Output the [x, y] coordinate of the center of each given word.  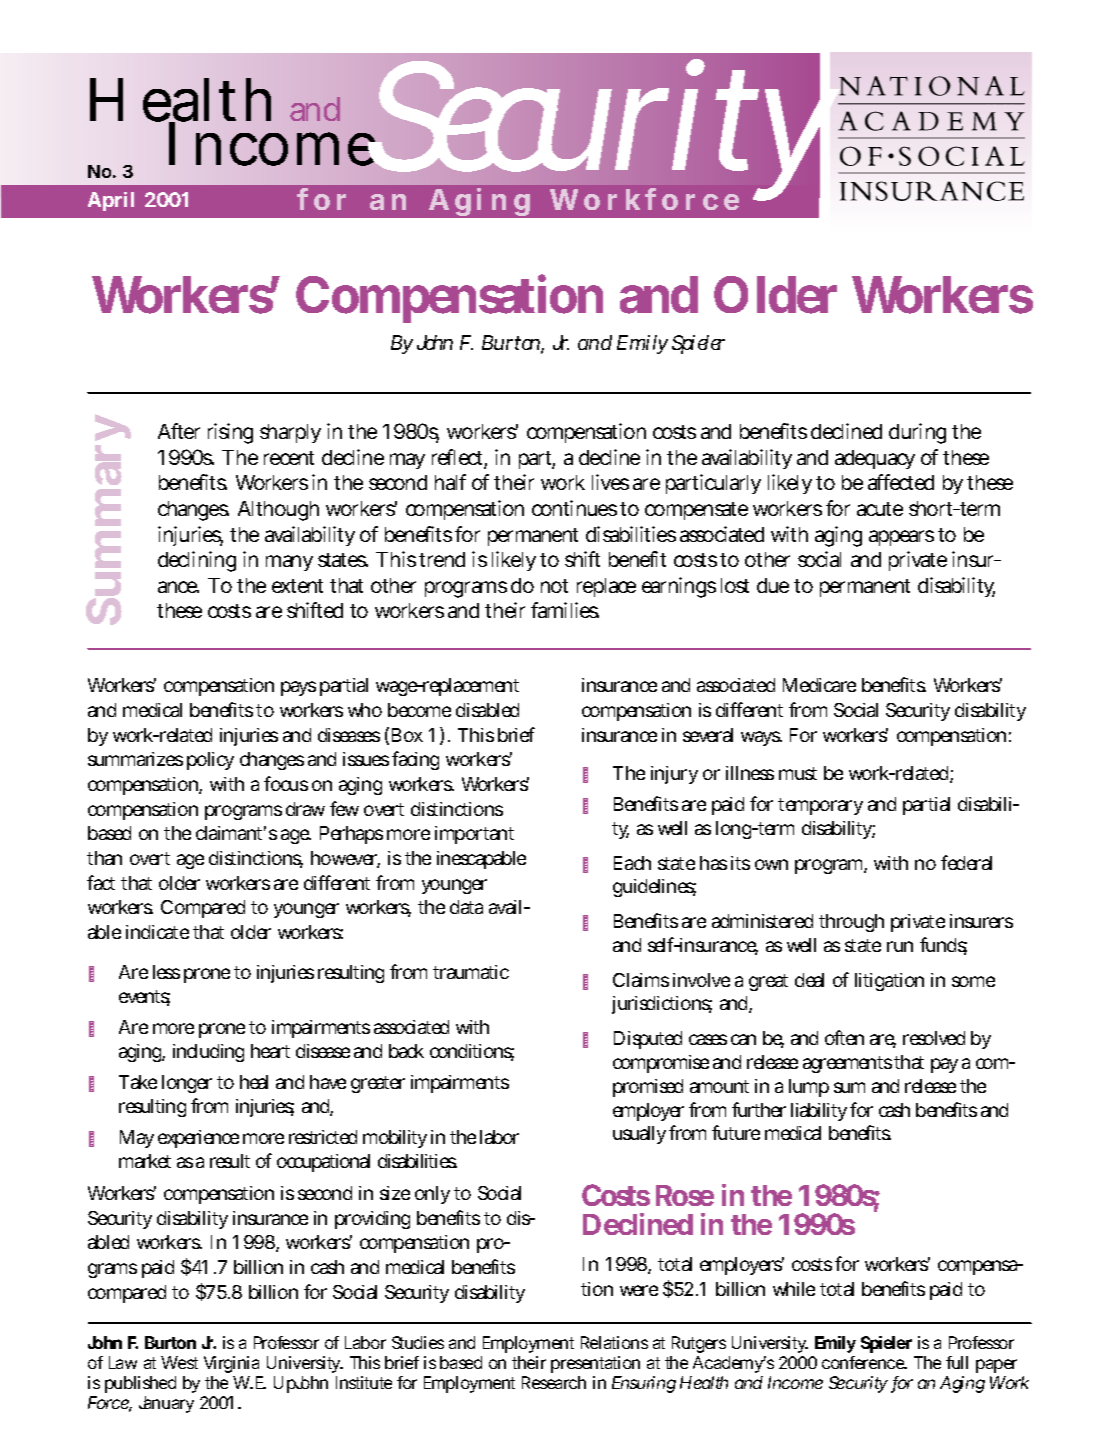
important [474, 835]
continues [574, 508]
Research [554, 1382]
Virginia [231, 1364]
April [111, 201]
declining [197, 561]
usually [639, 1135]
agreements [847, 1064]
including [208, 1053]
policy [210, 761]
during [917, 433]
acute [880, 509]
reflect [459, 458]
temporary [820, 806]
